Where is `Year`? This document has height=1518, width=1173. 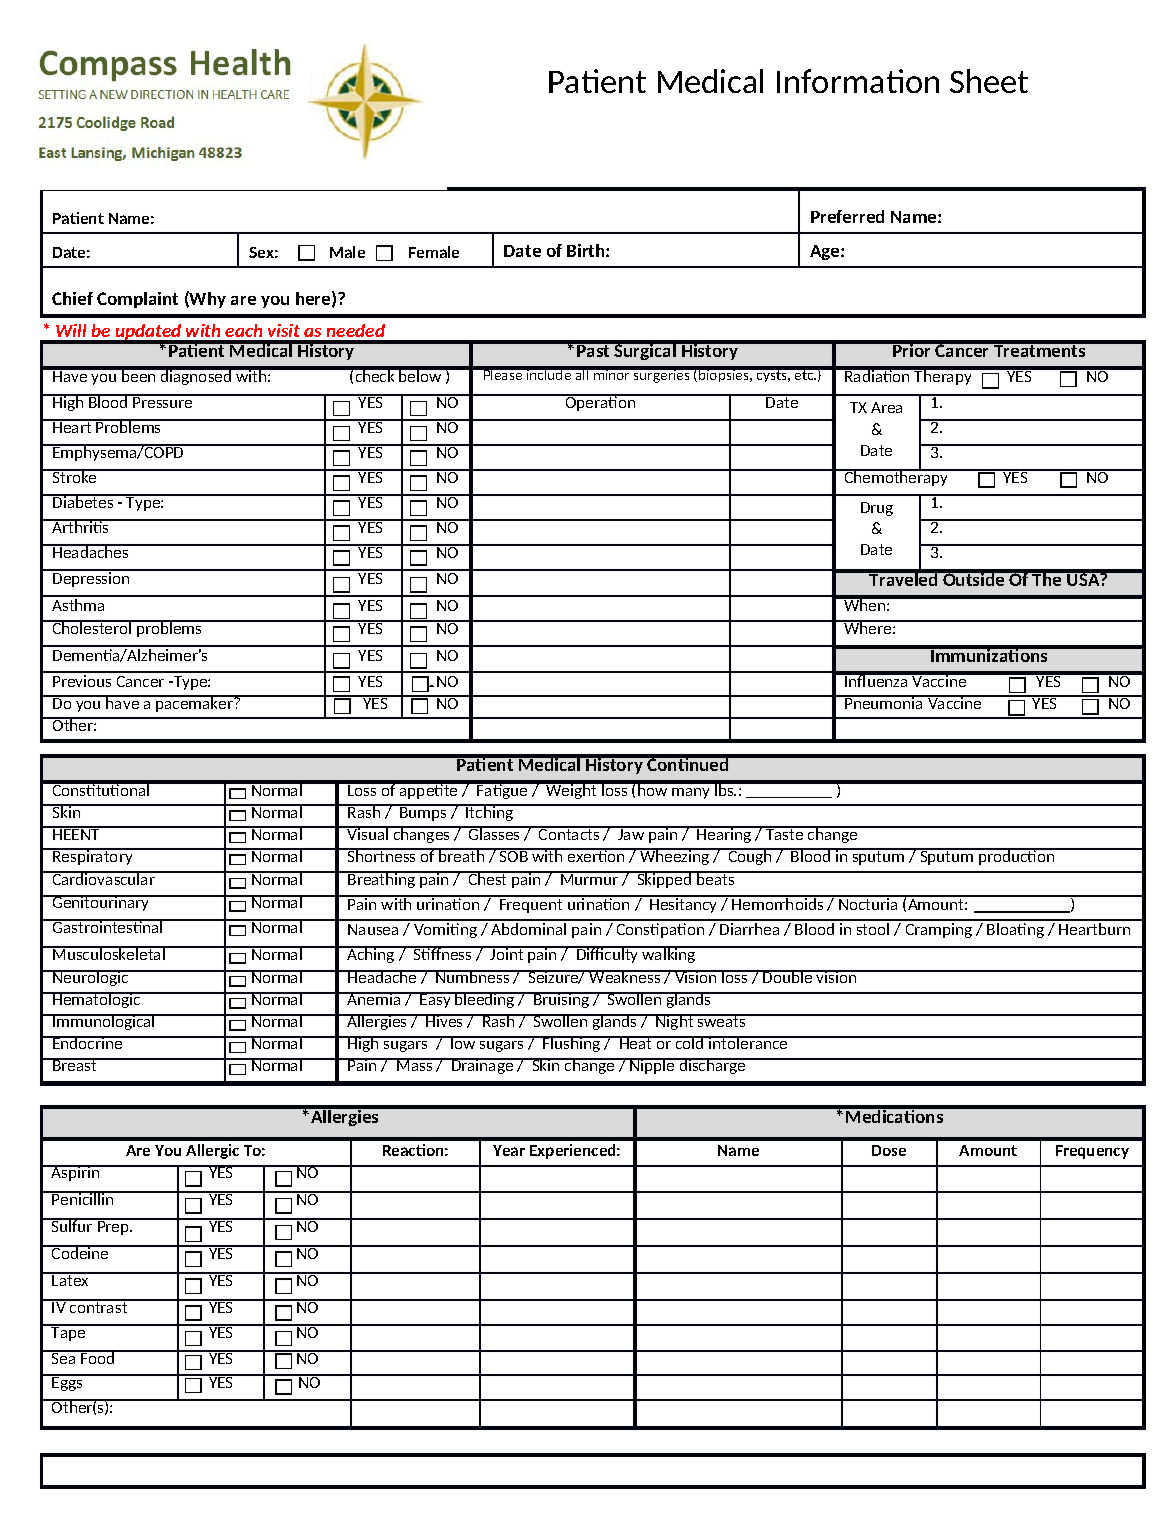 Year is located at coordinates (509, 1150).
